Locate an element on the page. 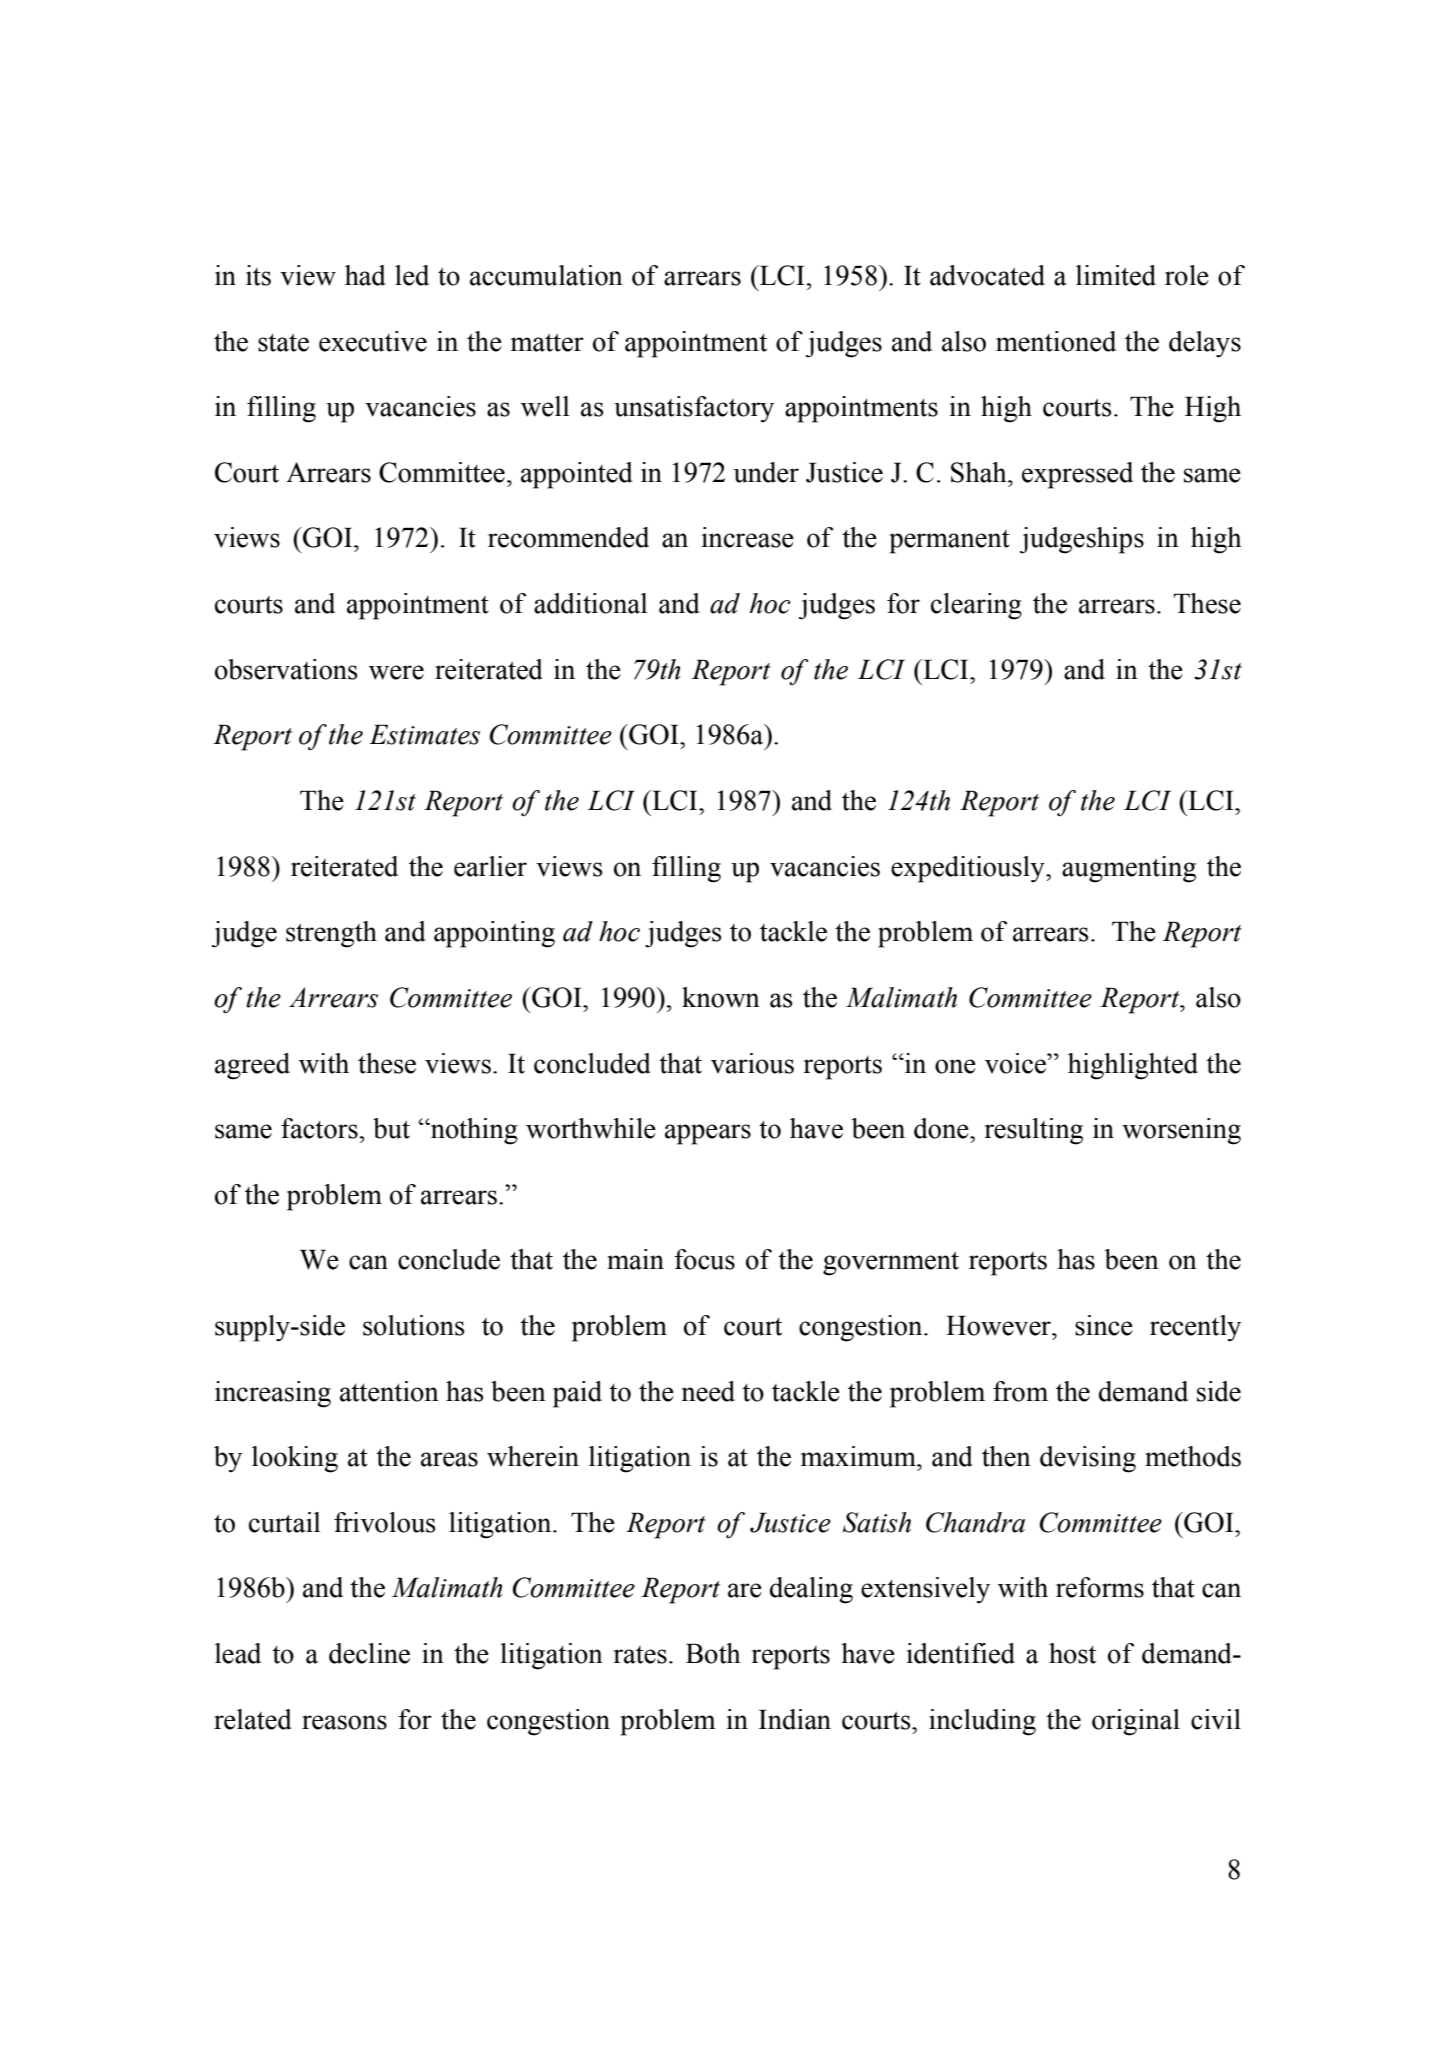 The height and width of the image is (2059, 1455). unsatisfactory is located at coordinates (694, 409).
